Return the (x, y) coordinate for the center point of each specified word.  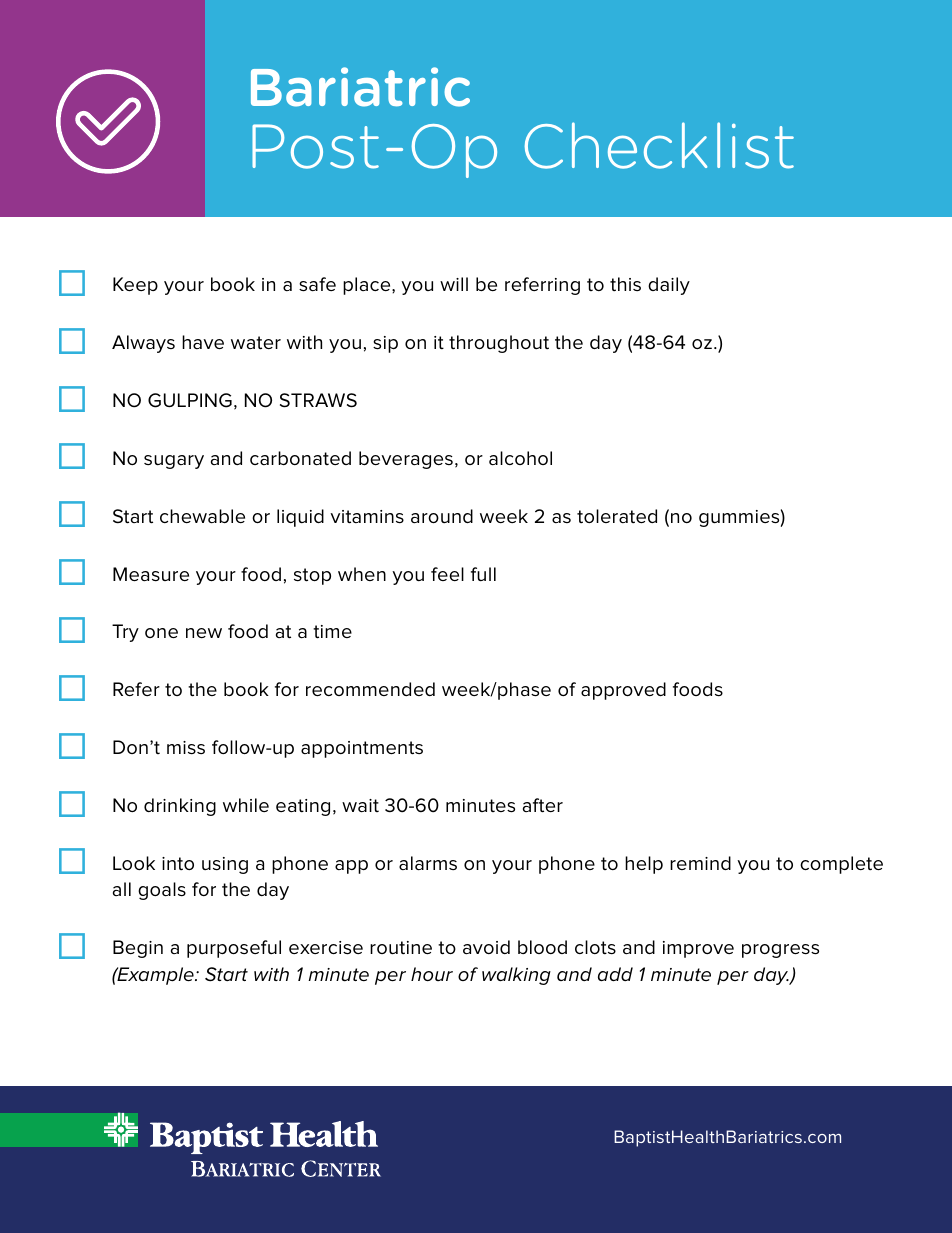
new (204, 633)
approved (623, 691)
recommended (370, 689)
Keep (135, 286)
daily (669, 286)
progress (780, 951)
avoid (486, 947)
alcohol (520, 458)
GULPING (190, 400)
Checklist (659, 145)
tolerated (617, 516)
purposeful (234, 949)
